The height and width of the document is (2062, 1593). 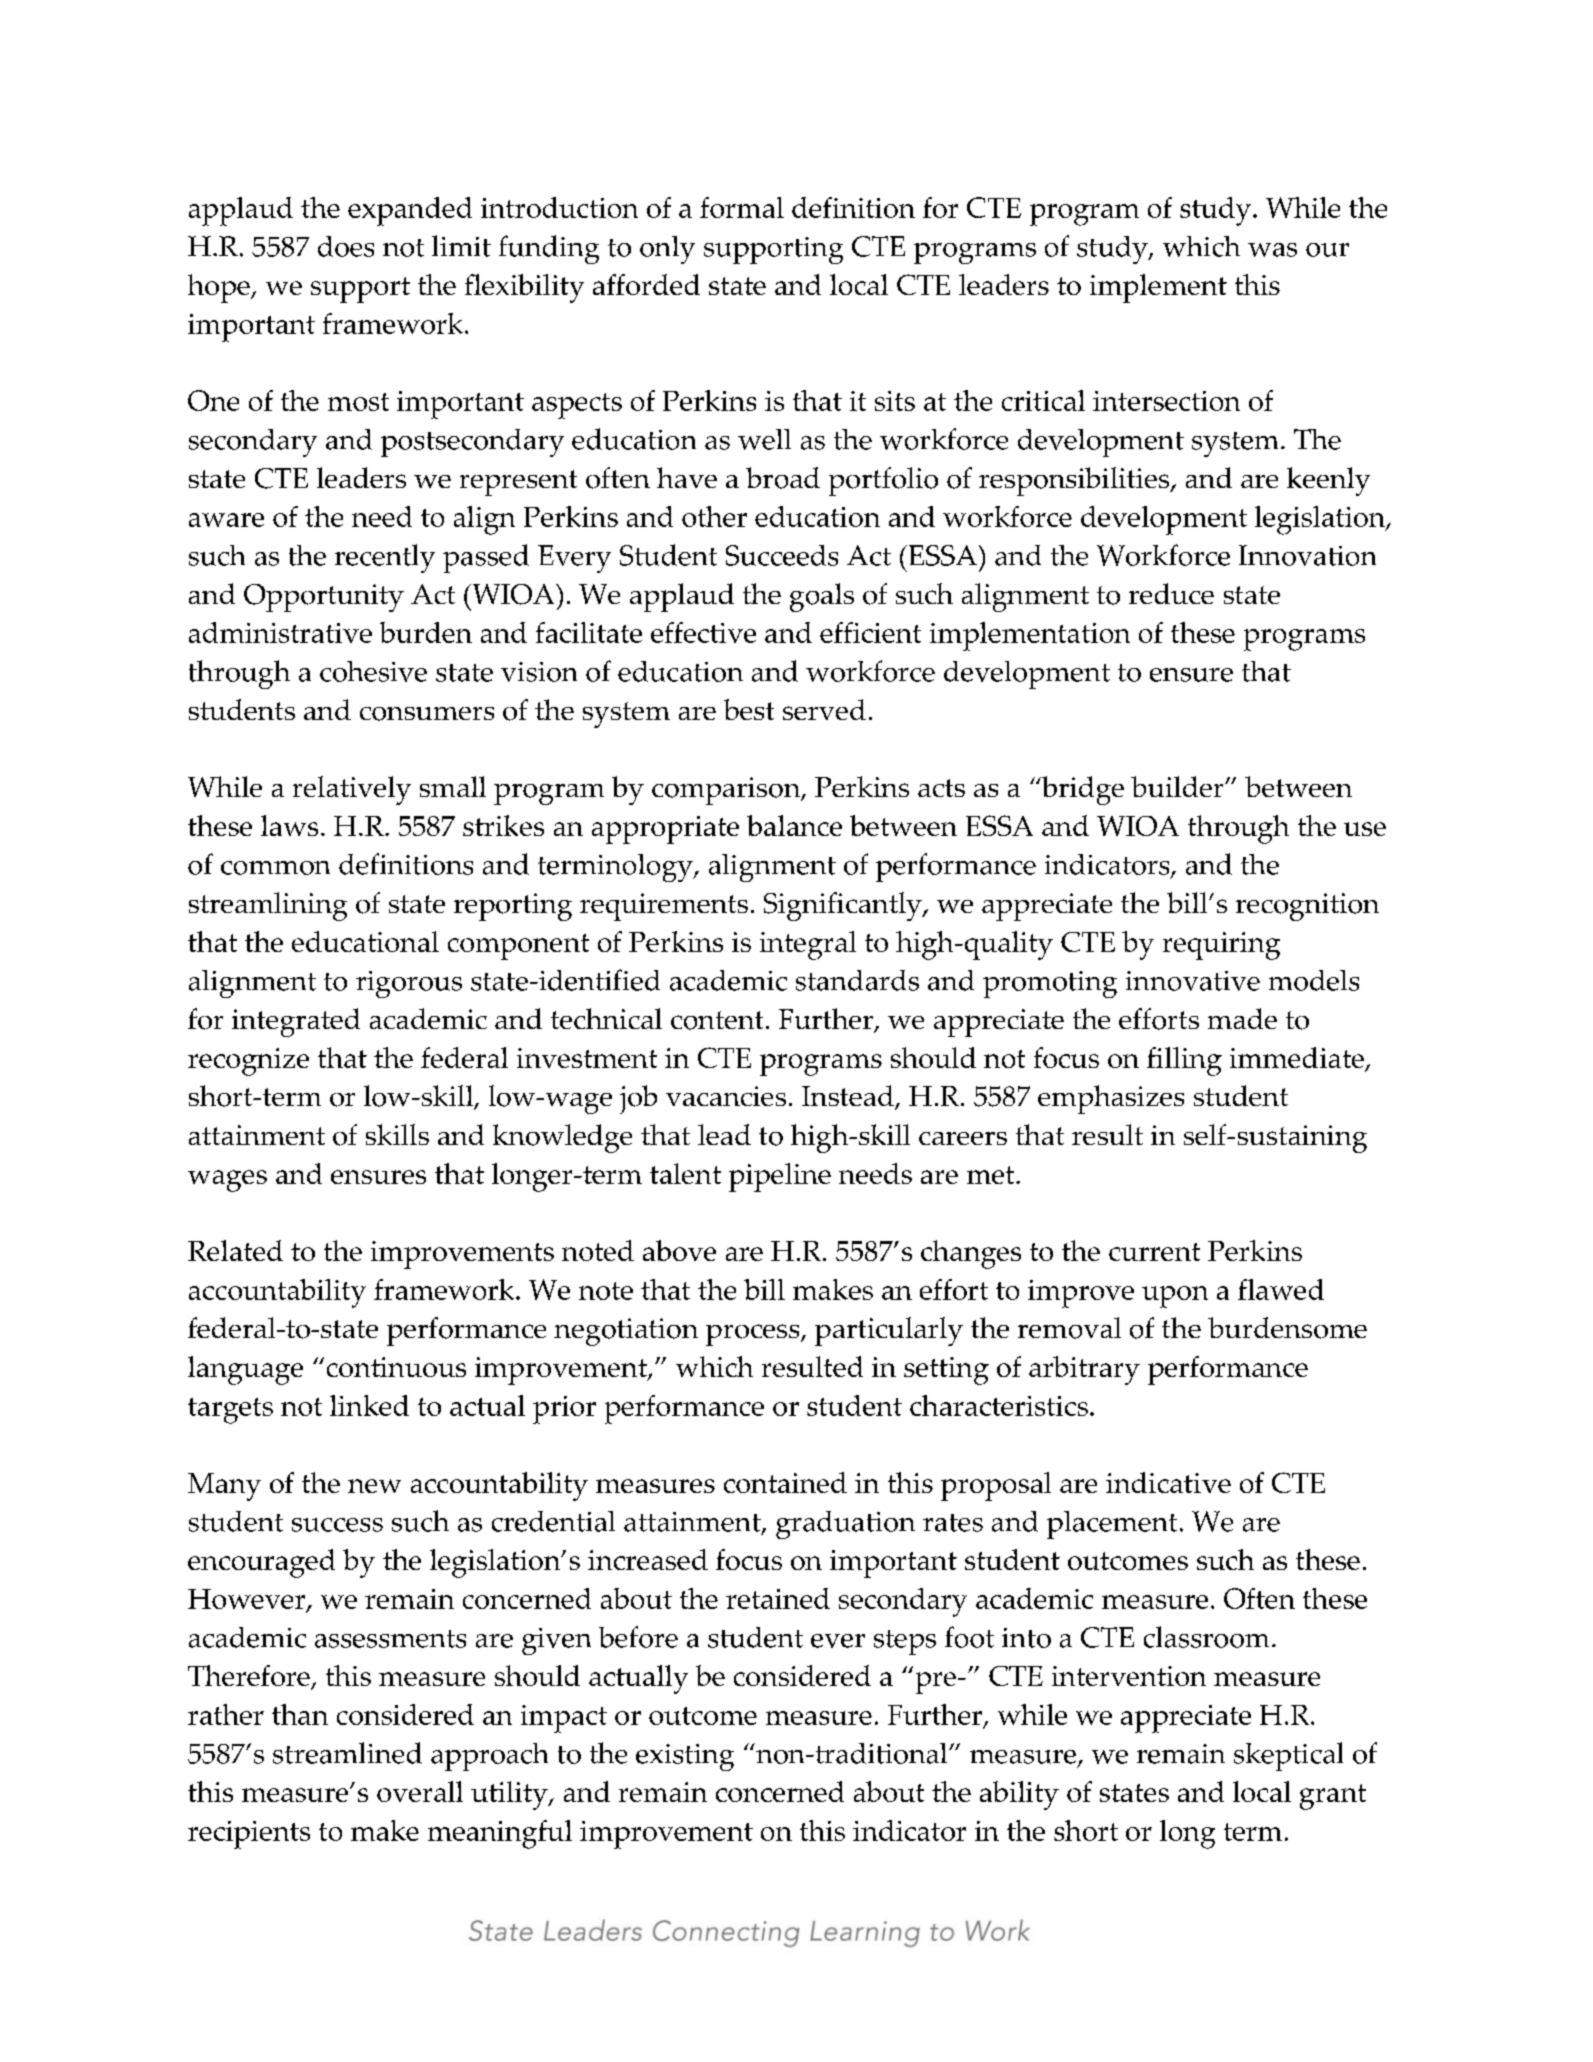 I want to click on integrated, so click(x=296, y=1022).
